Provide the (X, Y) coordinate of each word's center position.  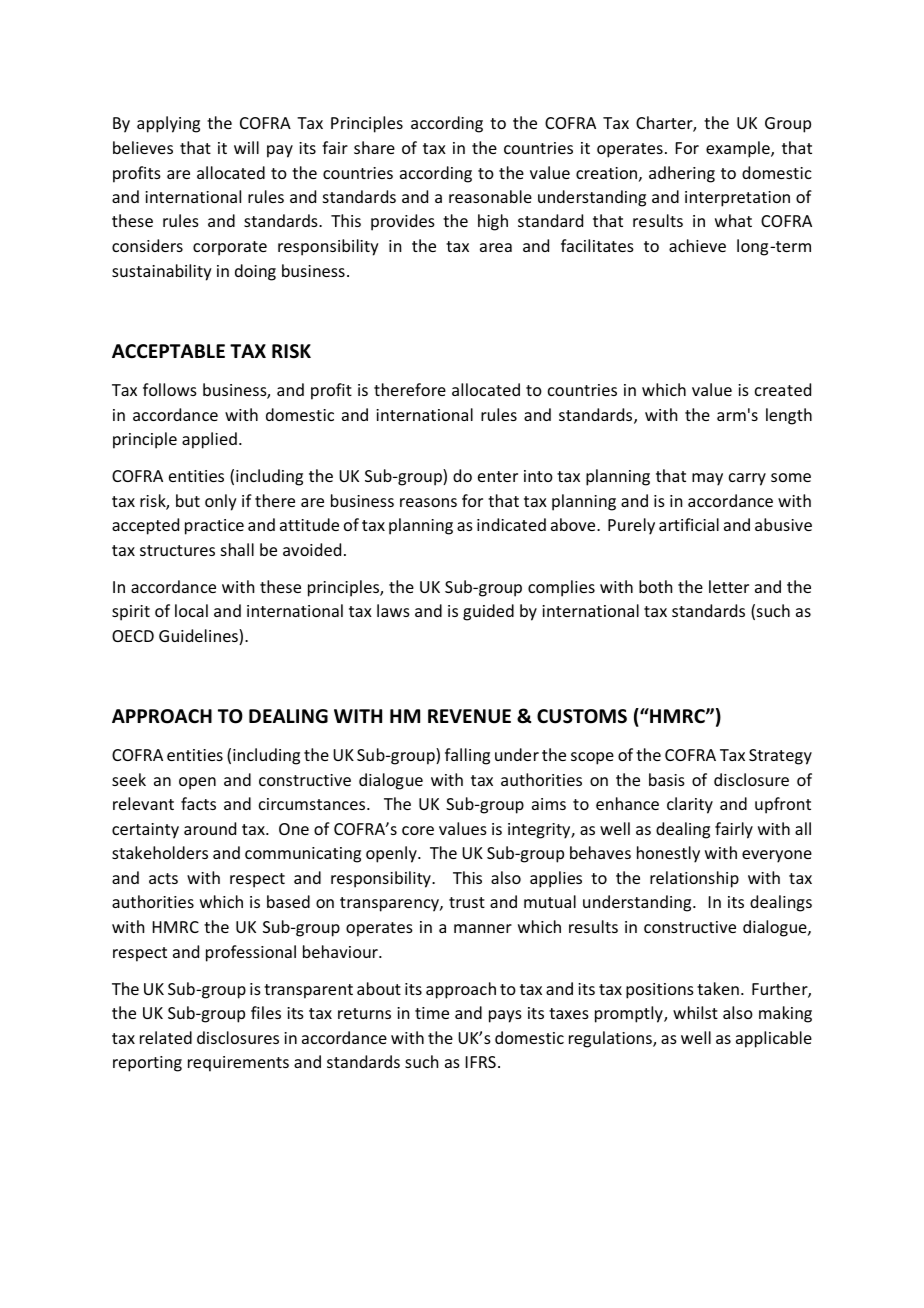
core (418, 830)
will (246, 147)
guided (488, 612)
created (783, 389)
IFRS (481, 1062)
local (191, 610)
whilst (695, 1012)
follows (170, 389)
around (210, 828)
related (166, 1037)
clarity (690, 805)
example (739, 149)
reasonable (490, 196)
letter (729, 586)
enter (498, 476)
